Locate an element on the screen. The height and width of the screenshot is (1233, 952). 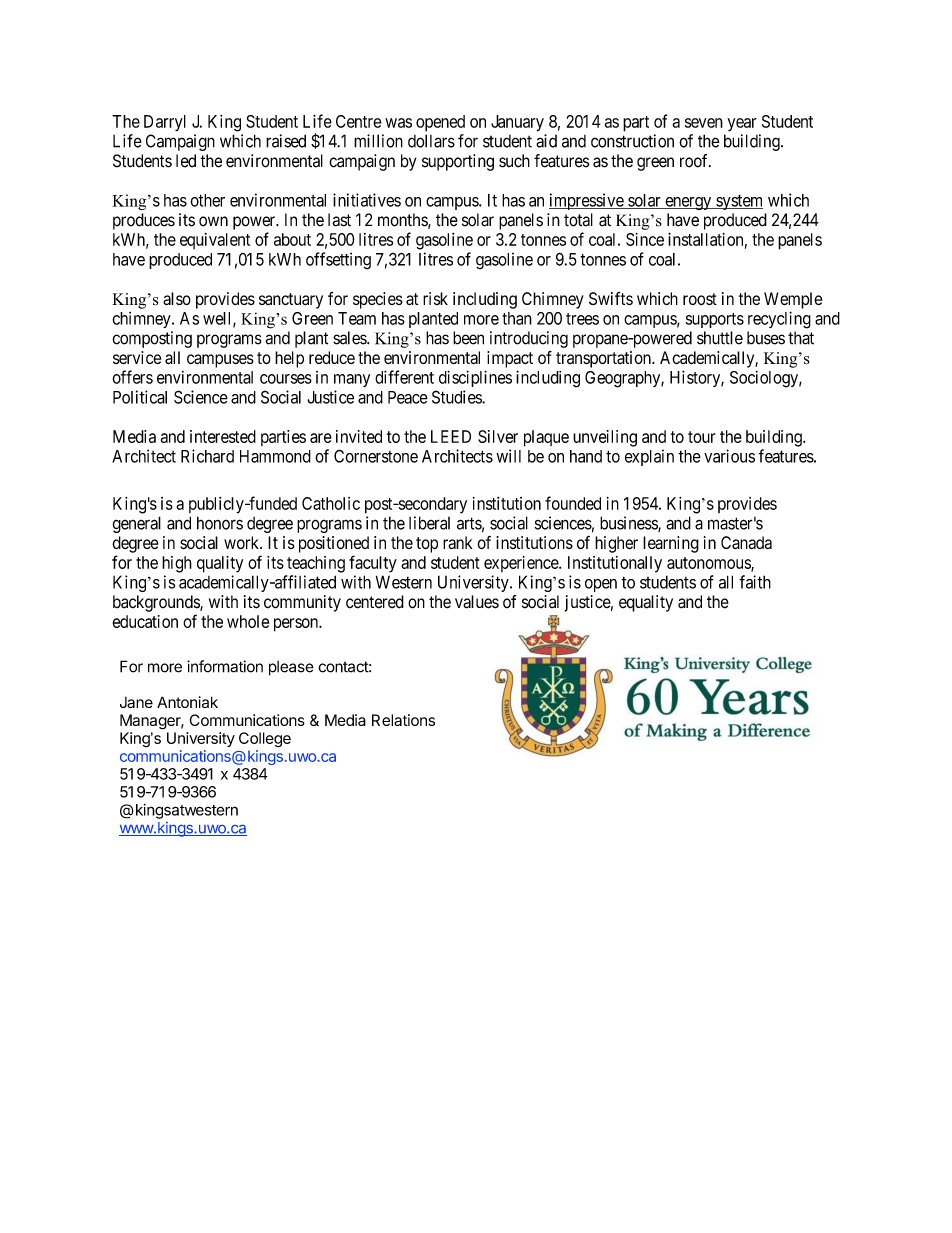
dollars is located at coordinates (431, 141).
